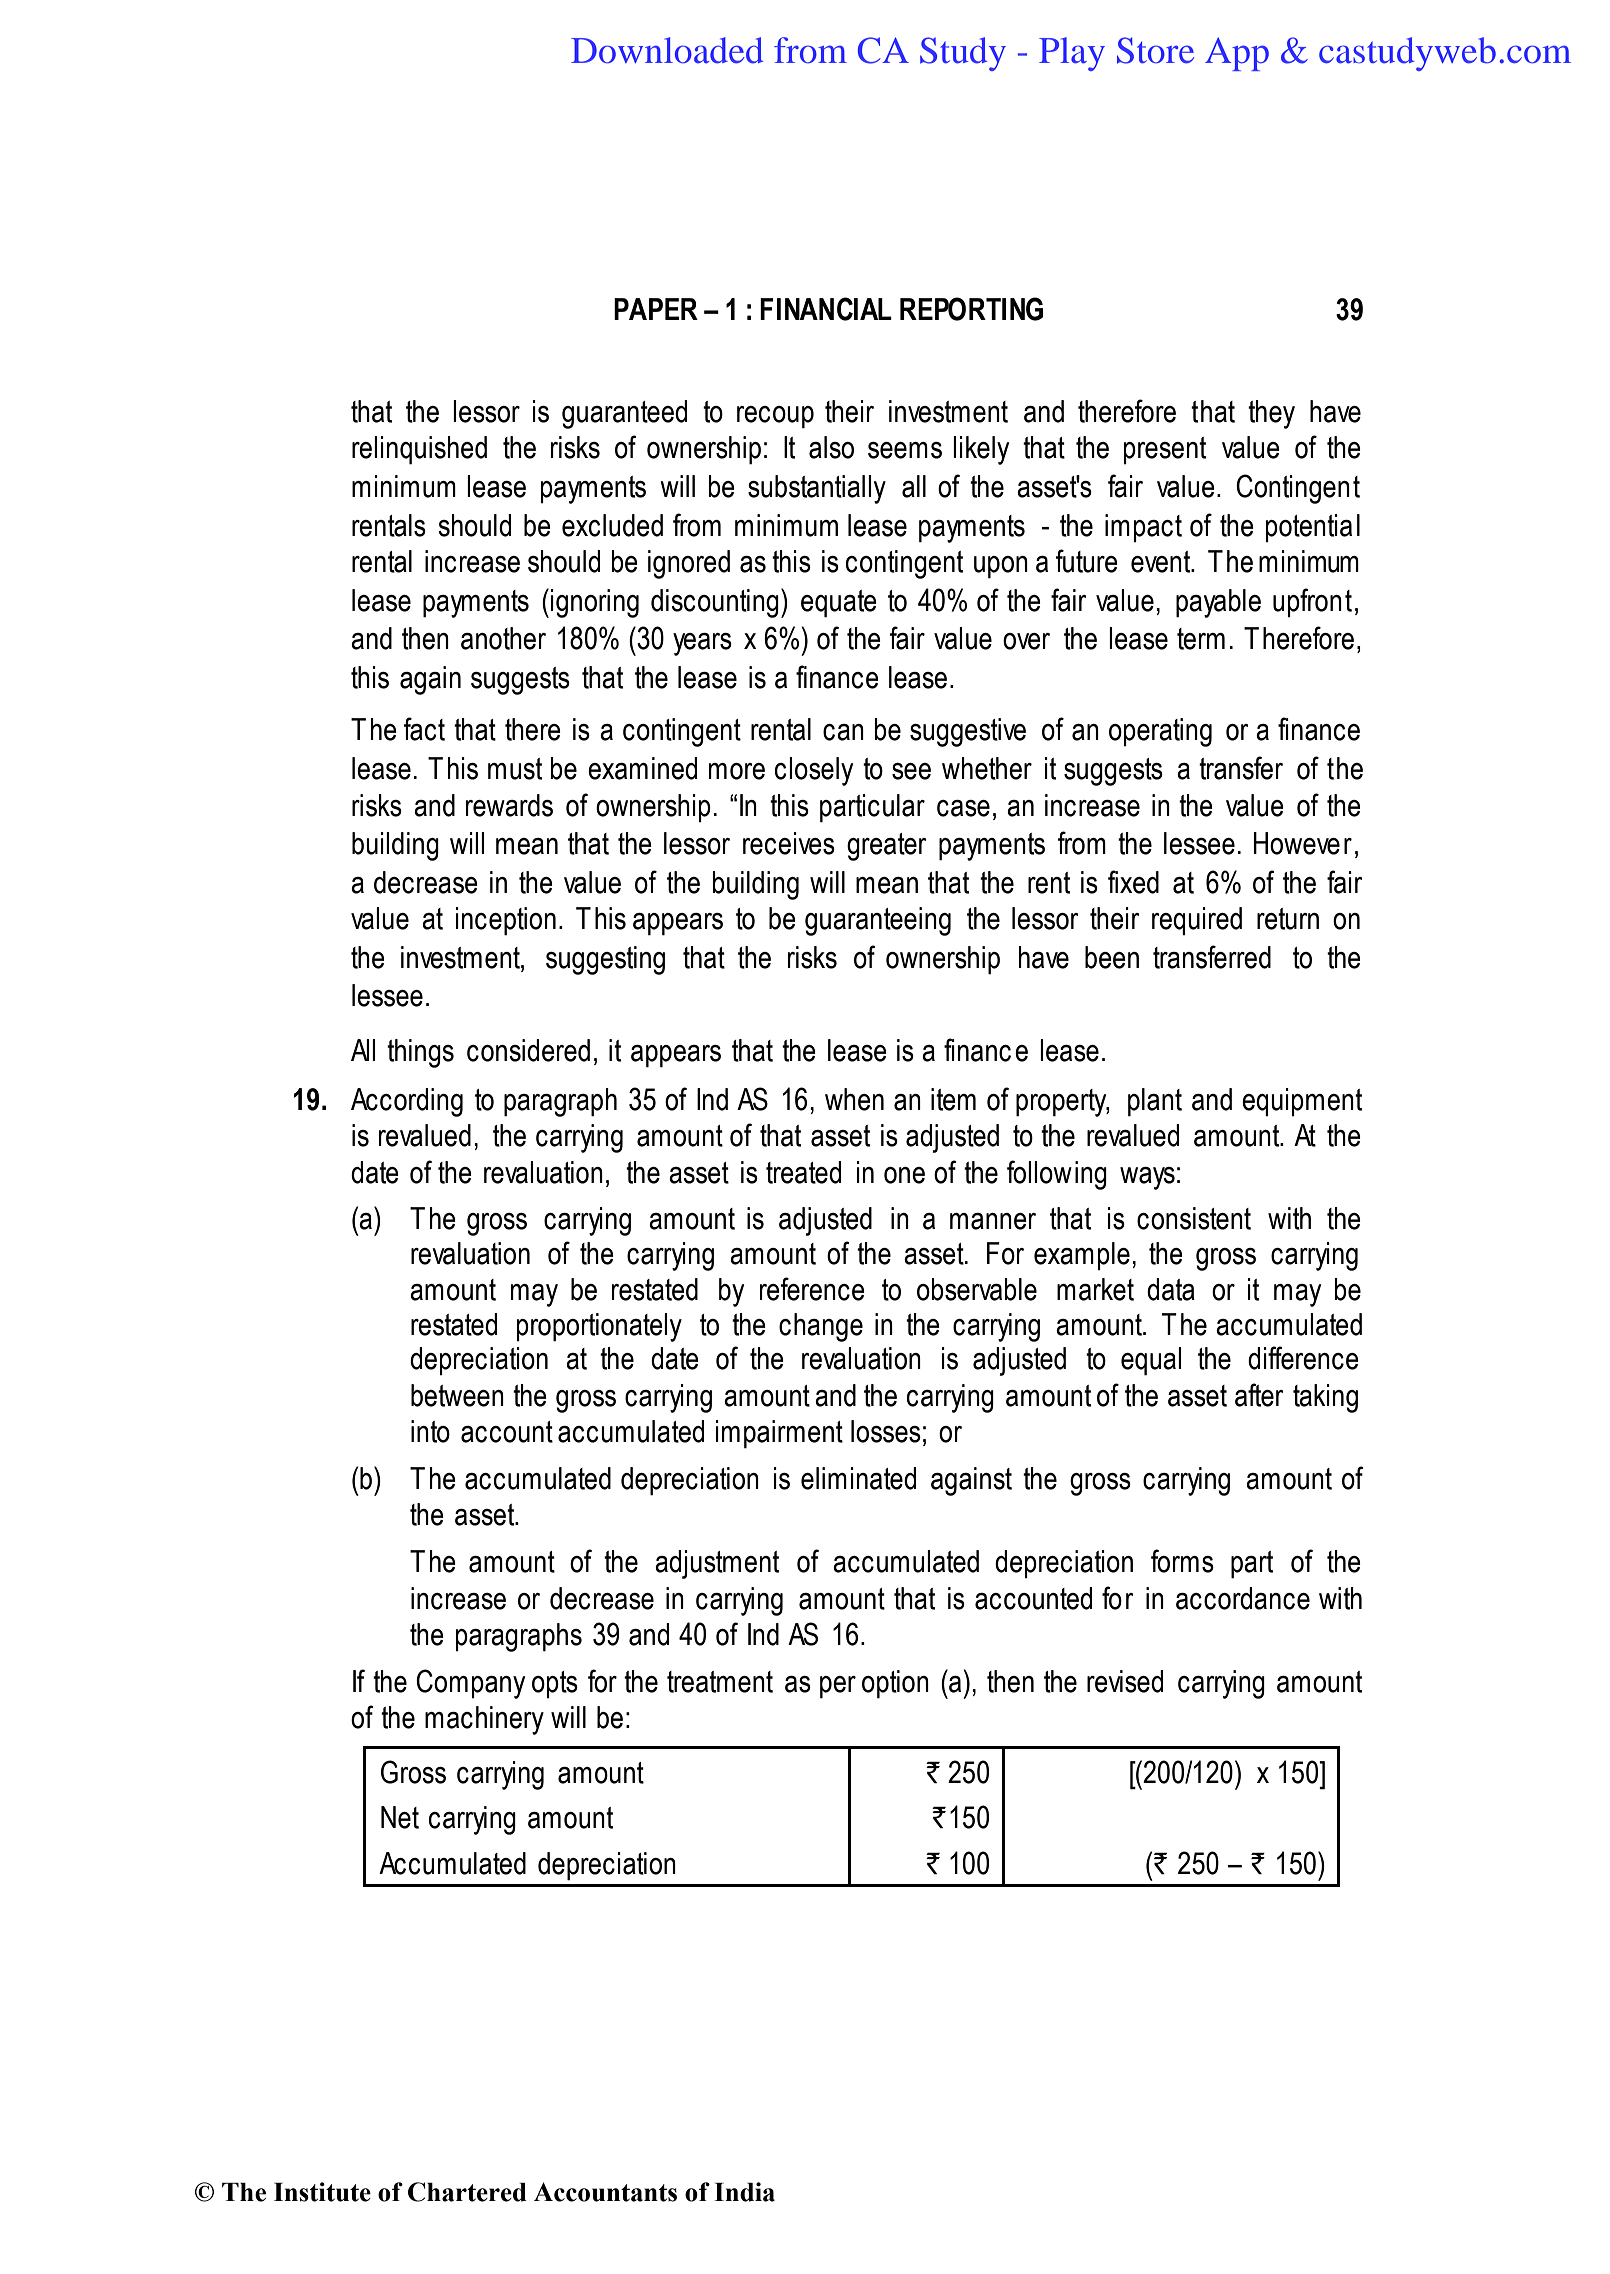  Describe the element at coordinates (424, 729) in the page. I see `fact` at that location.
